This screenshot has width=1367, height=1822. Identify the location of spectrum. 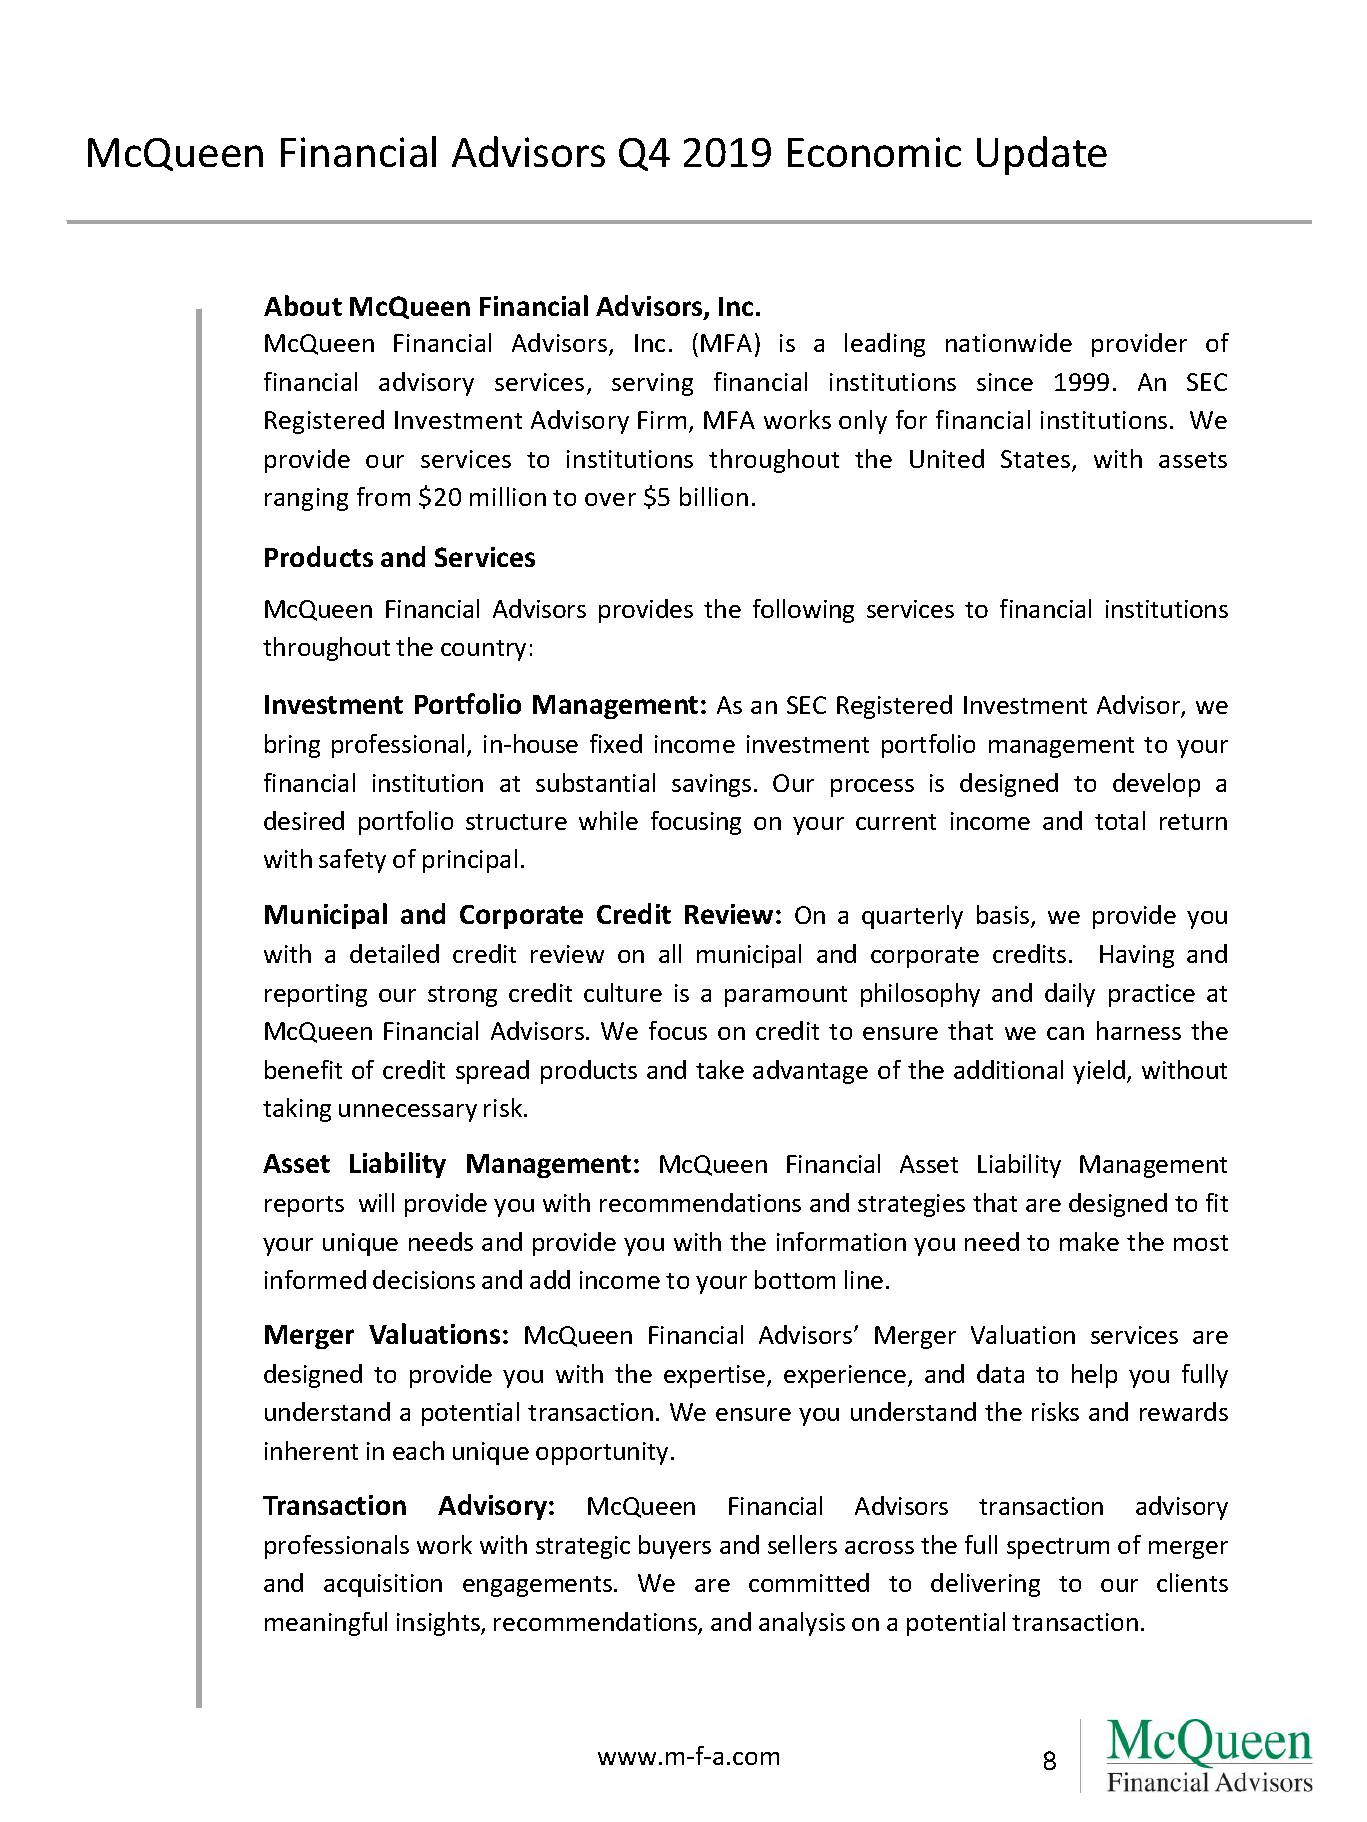
(1058, 1548).
